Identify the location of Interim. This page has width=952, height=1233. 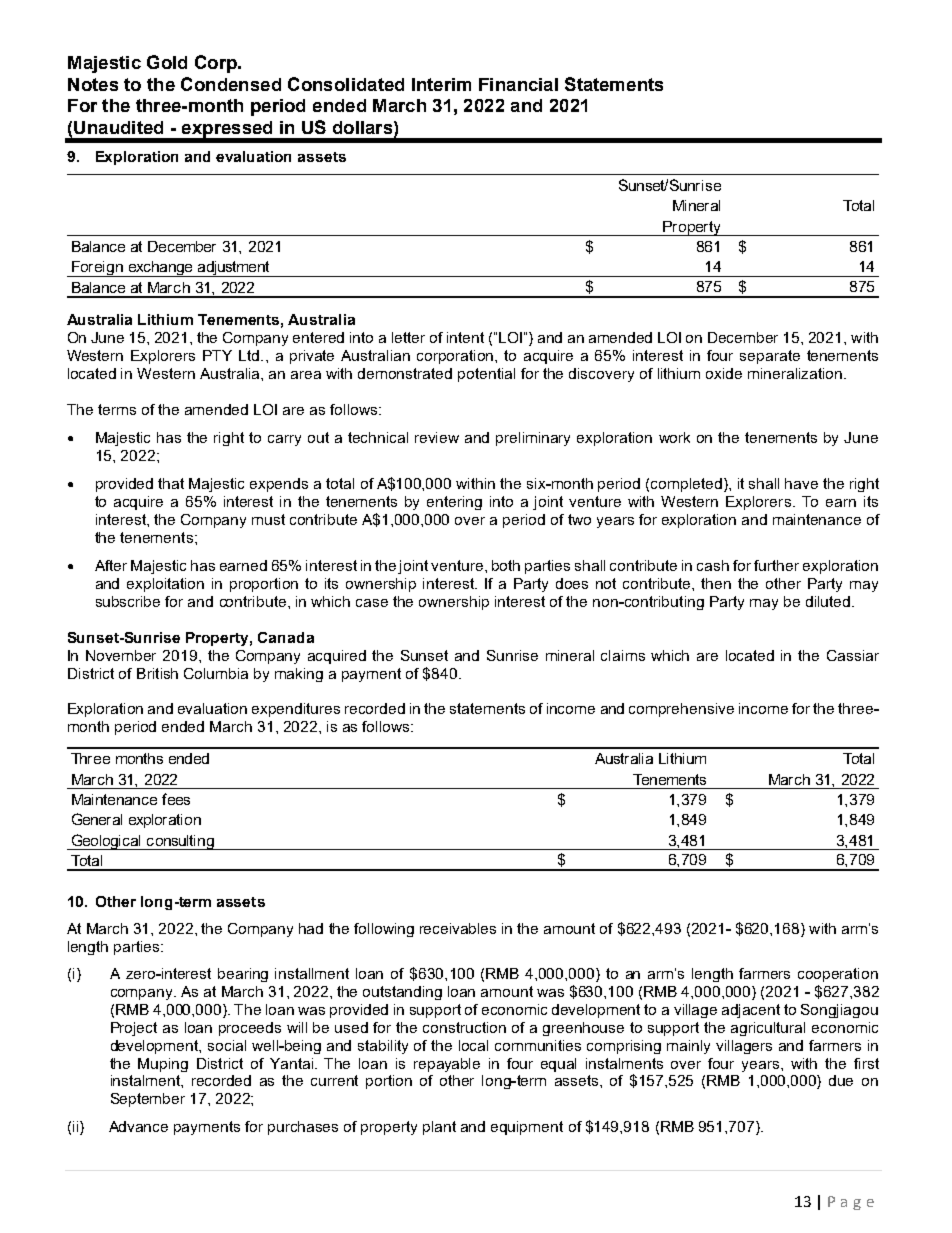
(441, 84).
